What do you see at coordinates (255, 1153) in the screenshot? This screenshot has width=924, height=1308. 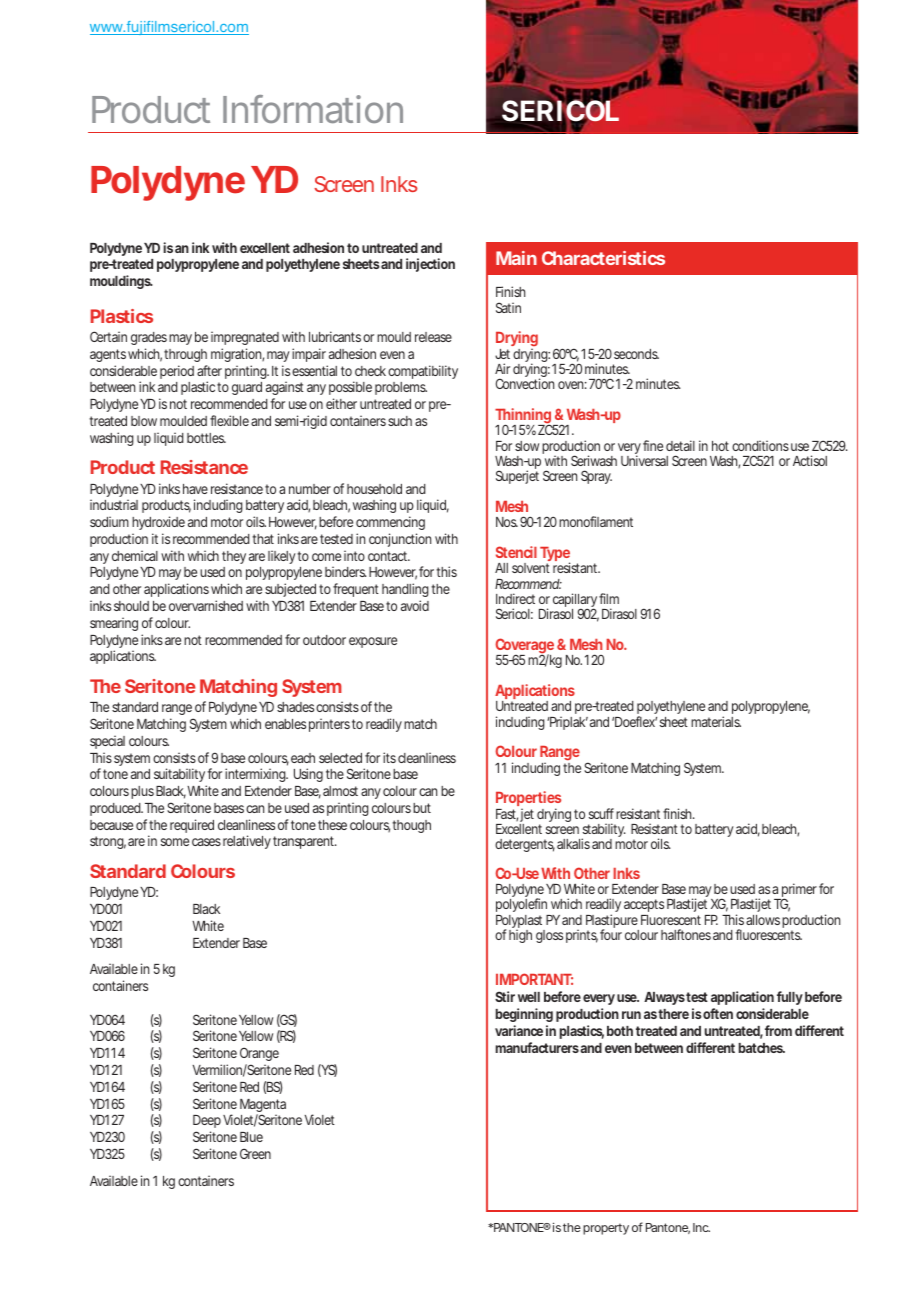 I see `Green` at bounding box center [255, 1153].
